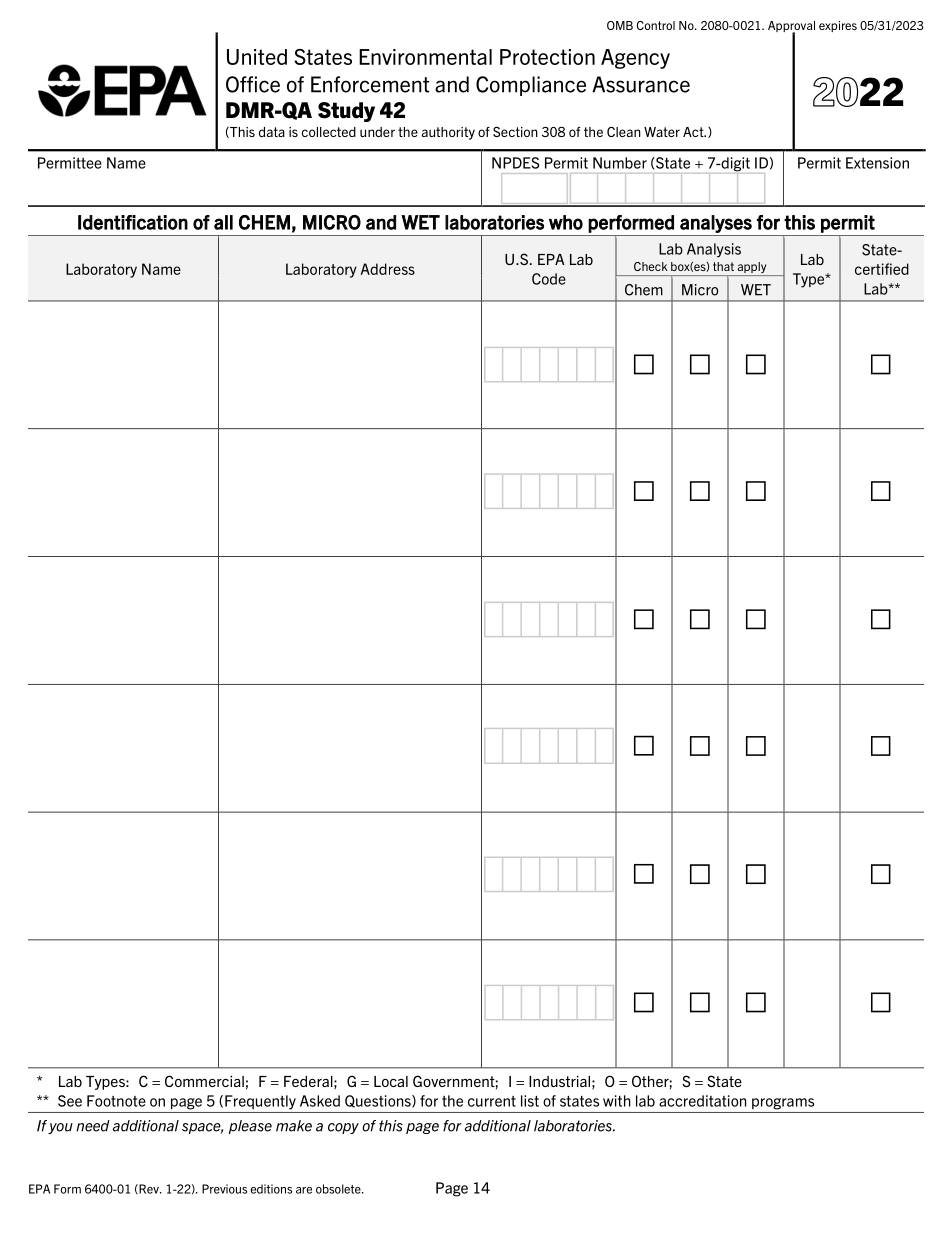 The height and width of the screenshot is (1233, 952). I want to click on Approval, so click(791, 28).
